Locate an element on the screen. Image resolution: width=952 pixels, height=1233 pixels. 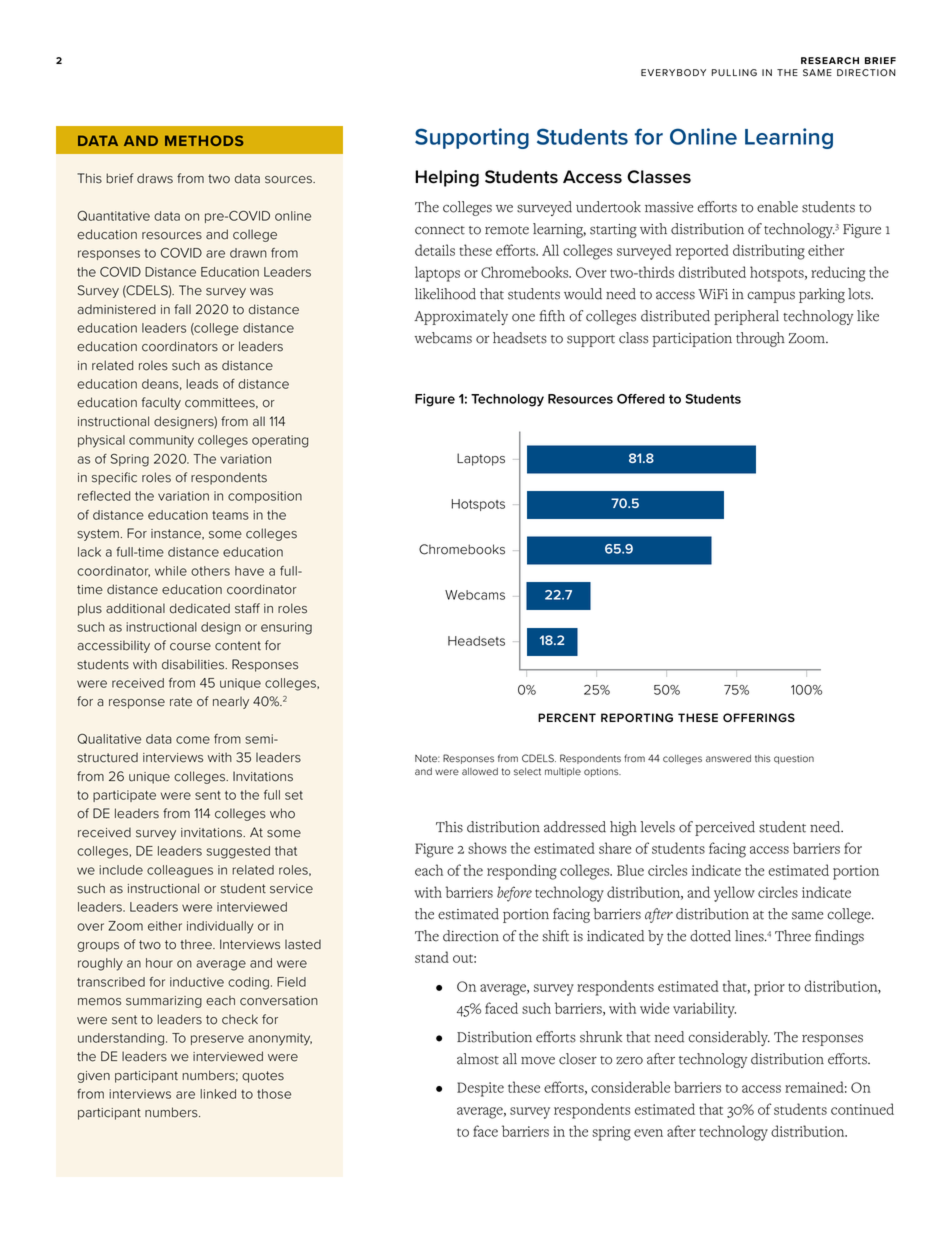
enable is located at coordinates (777, 207).
